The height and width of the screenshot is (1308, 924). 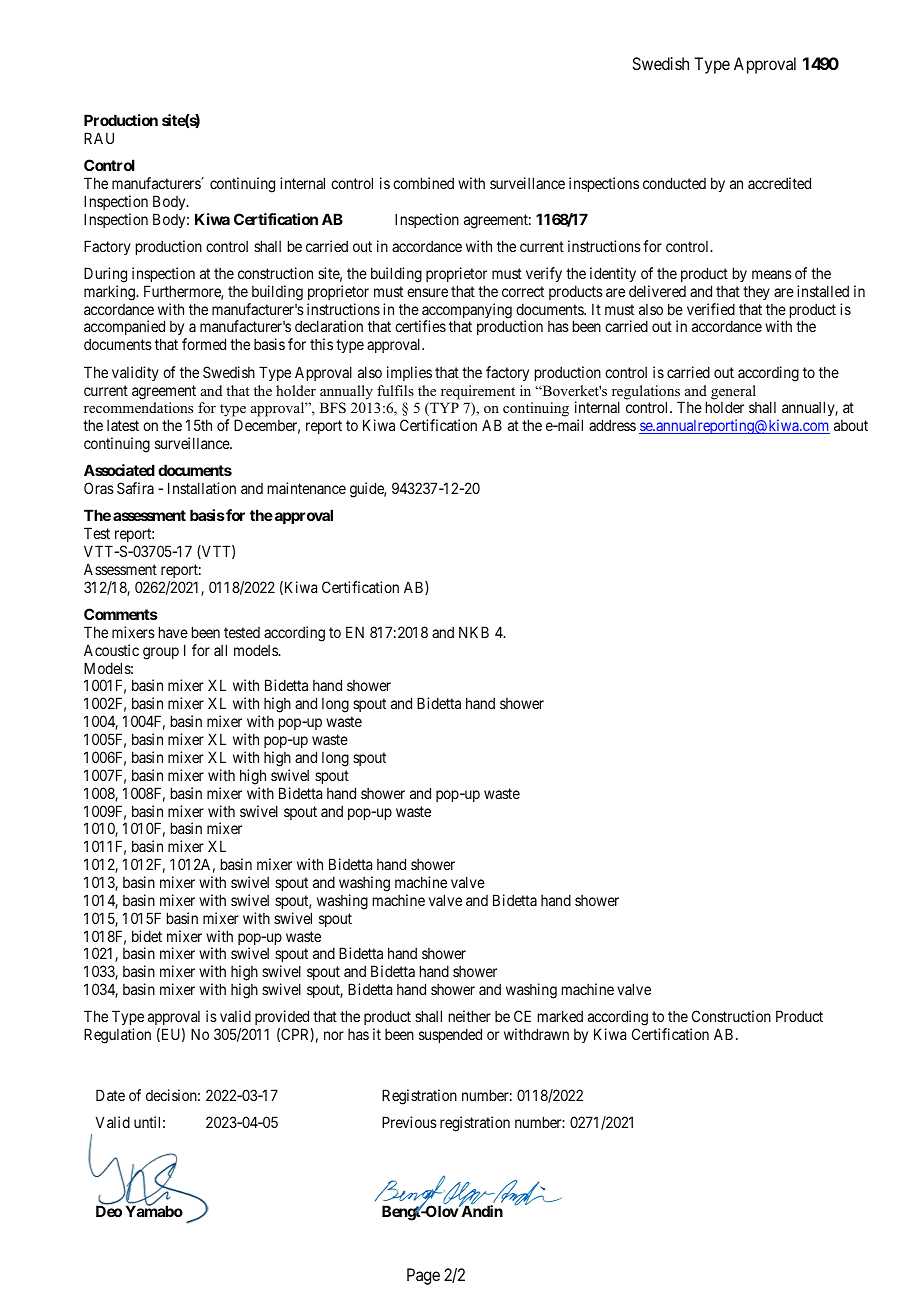 What do you see at coordinates (560, 1016) in the screenshot?
I see `marked` at bounding box center [560, 1016].
